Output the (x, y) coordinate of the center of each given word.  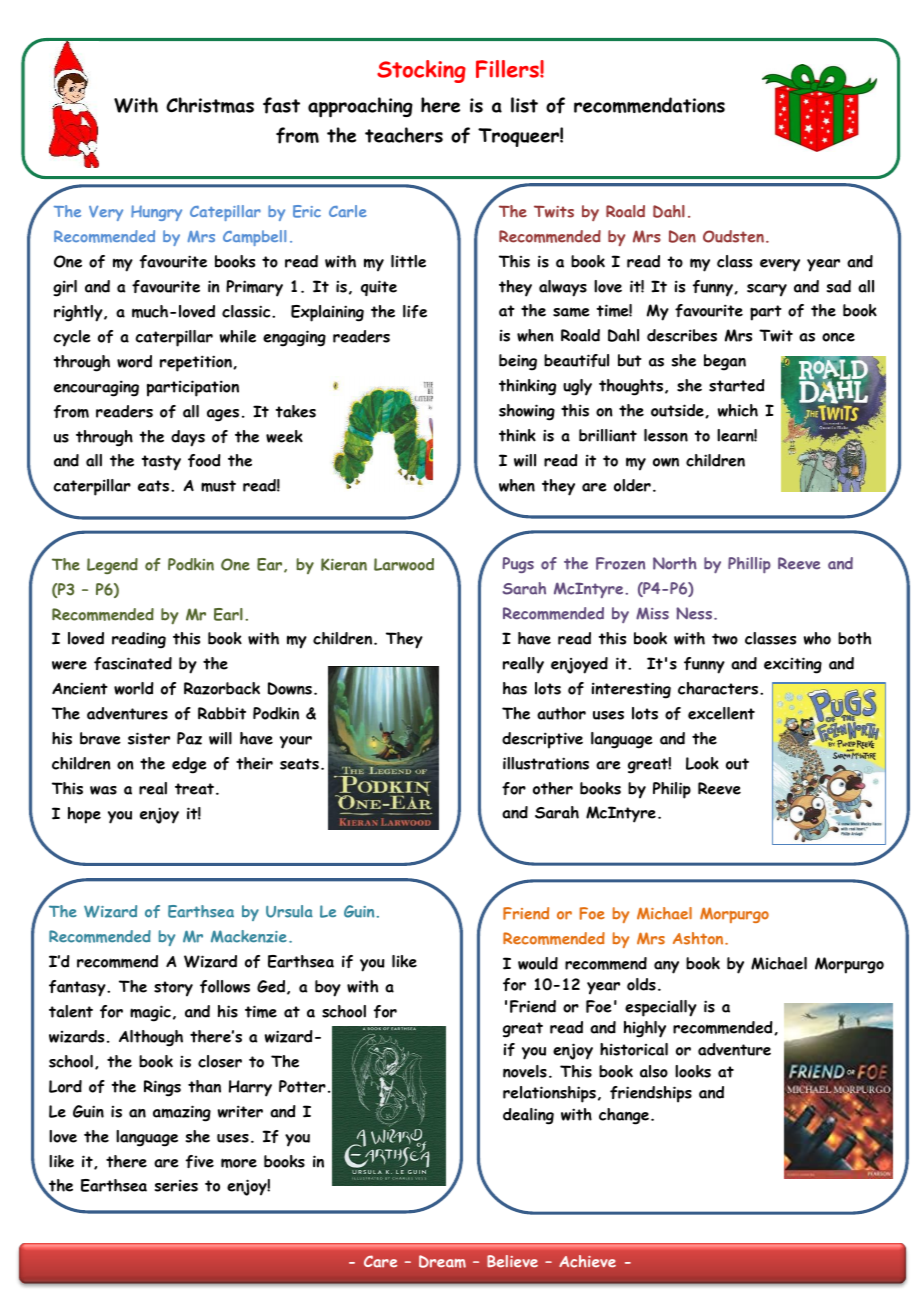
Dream (442, 1261)
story (173, 989)
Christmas (210, 105)
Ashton (699, 938)
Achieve (587, 1261)
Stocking (421, 71)
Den (682, 236)
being (518, 362)
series (176, 1185)
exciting (793, 665)
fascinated (133, 663)
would (538, 963)
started (737, 385)
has (515, 688)
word (134, 361)
